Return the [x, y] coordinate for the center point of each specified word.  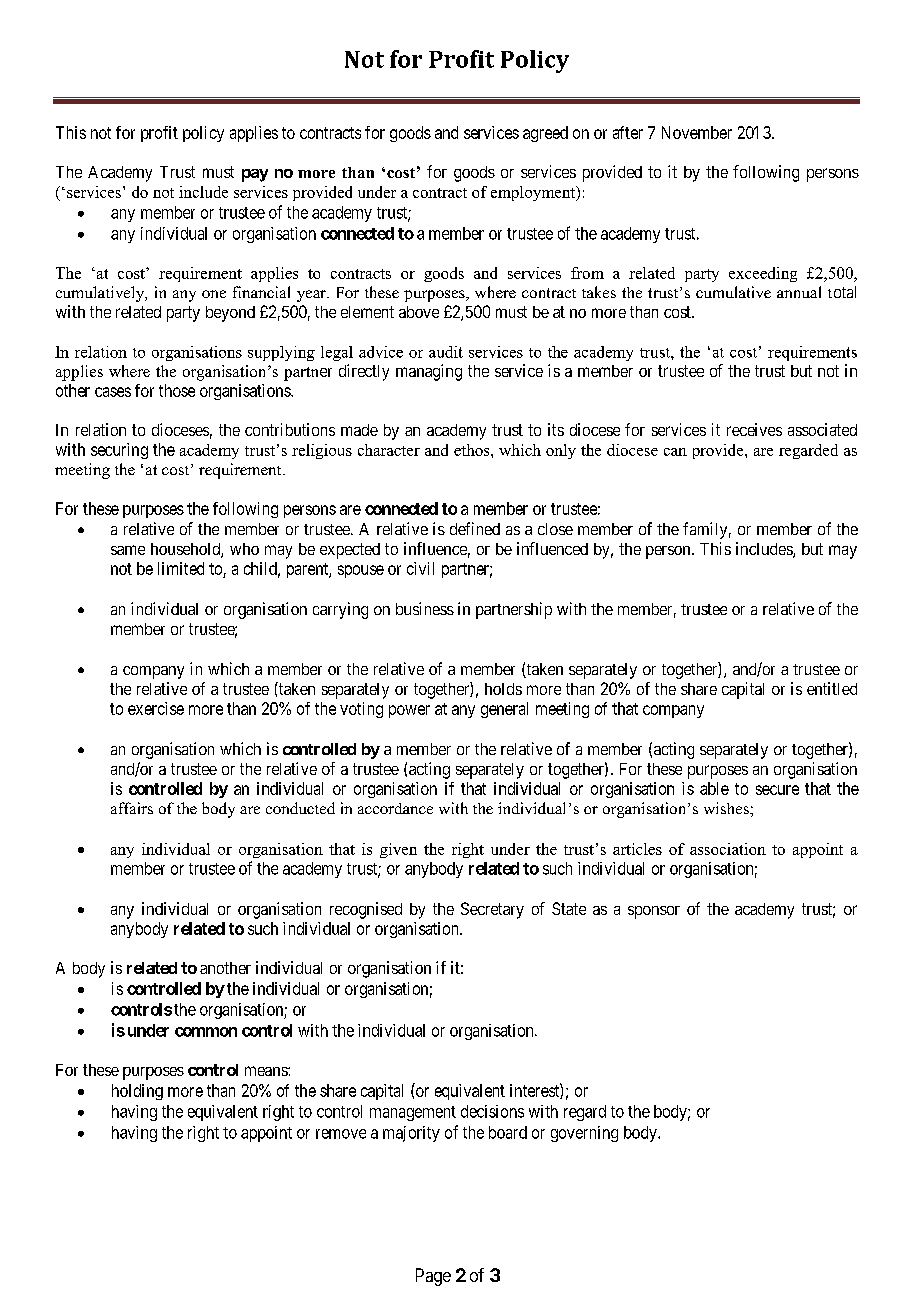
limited [181, 568]
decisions [492, 1111]
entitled [832, 688]
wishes [727, 808]
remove [341, 1134]
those [177, 390]
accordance [395, 808]
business [425, 608]
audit [446, 352]
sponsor [654, 912]
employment [534, 193]
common [206, 1032]
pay [255, 175]
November [697, 132]
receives [754, 429]
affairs [132, 808]
